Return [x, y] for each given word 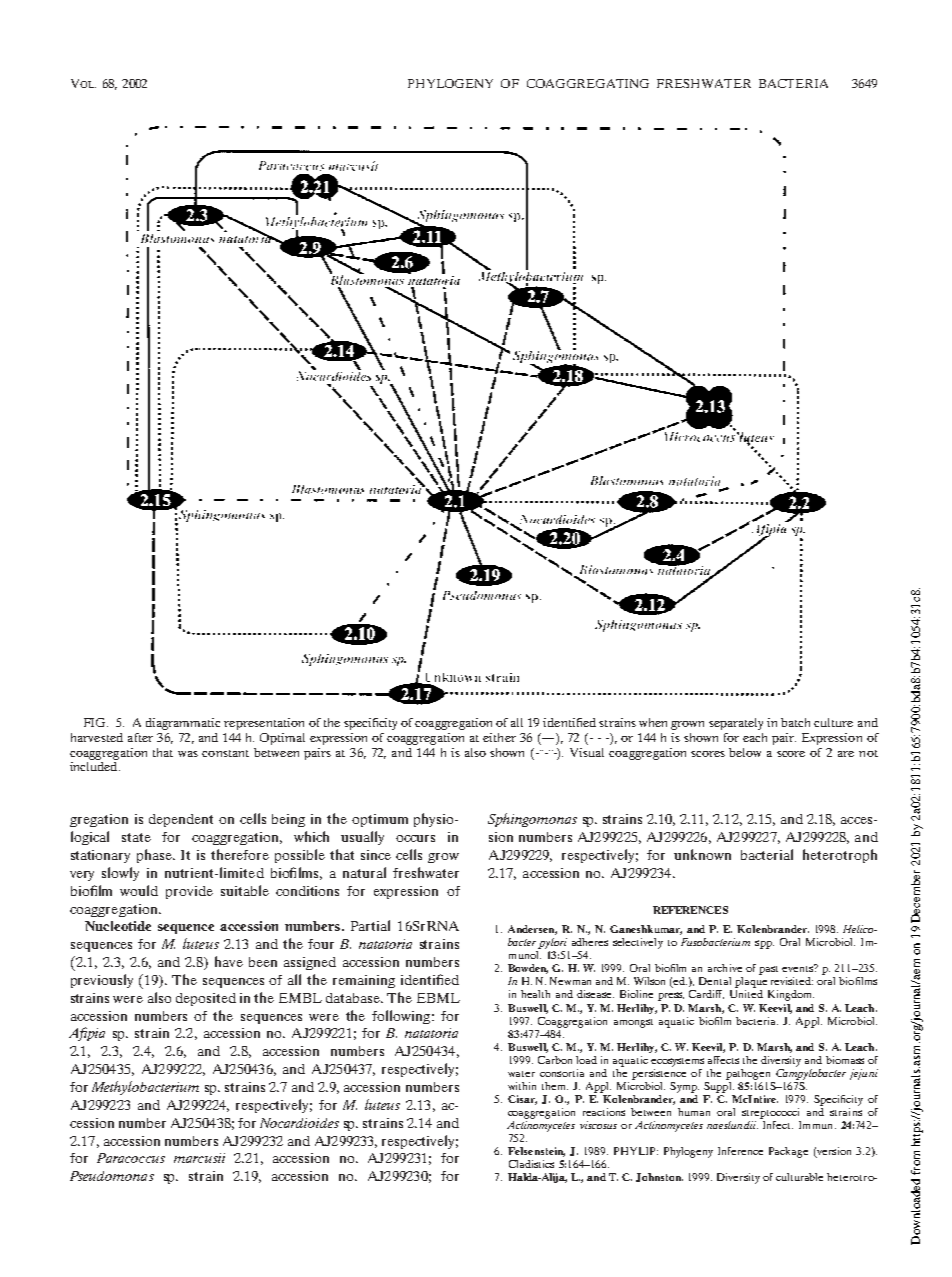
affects [723, 1060]
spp [764, 944]
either [499, 737]
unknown [702, 854]
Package [788, 1152]
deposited [206, 999]
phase [156, 856]
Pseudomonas [112, 1176]
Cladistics [531, 1164]
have [229, 961]
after [140, 737]
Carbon [555, 1060]
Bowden [528, 969]
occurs [415, 838]
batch [795, 722]
